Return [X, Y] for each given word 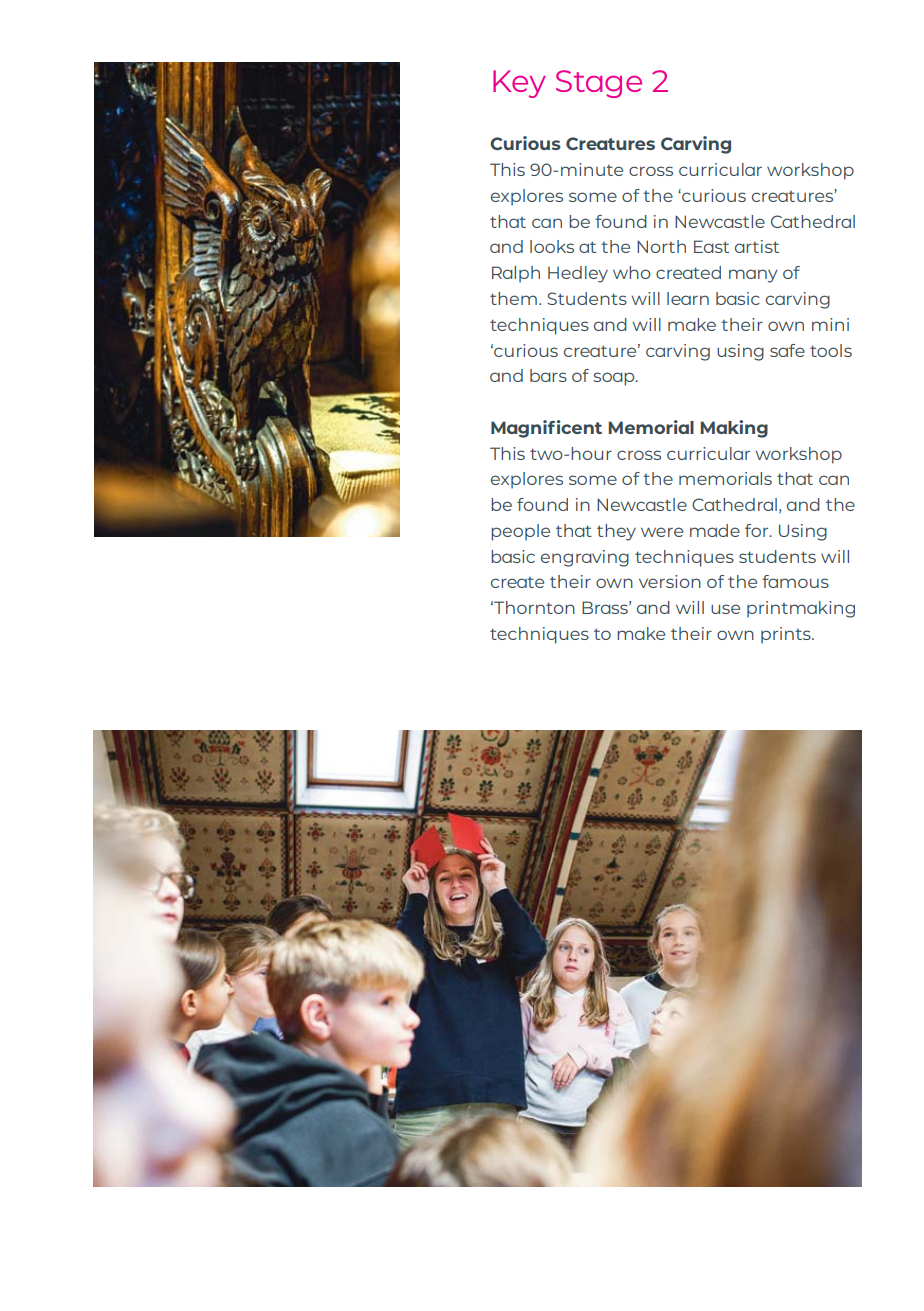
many [753, 276]
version [670, 581]
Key [519, 84]
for [758, 530]
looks [552, 246]
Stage [599, 84]
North [661, 246]
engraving [585, 558]
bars [548, 375]
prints [787, 635]
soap [615, 379]
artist [757, 246]
